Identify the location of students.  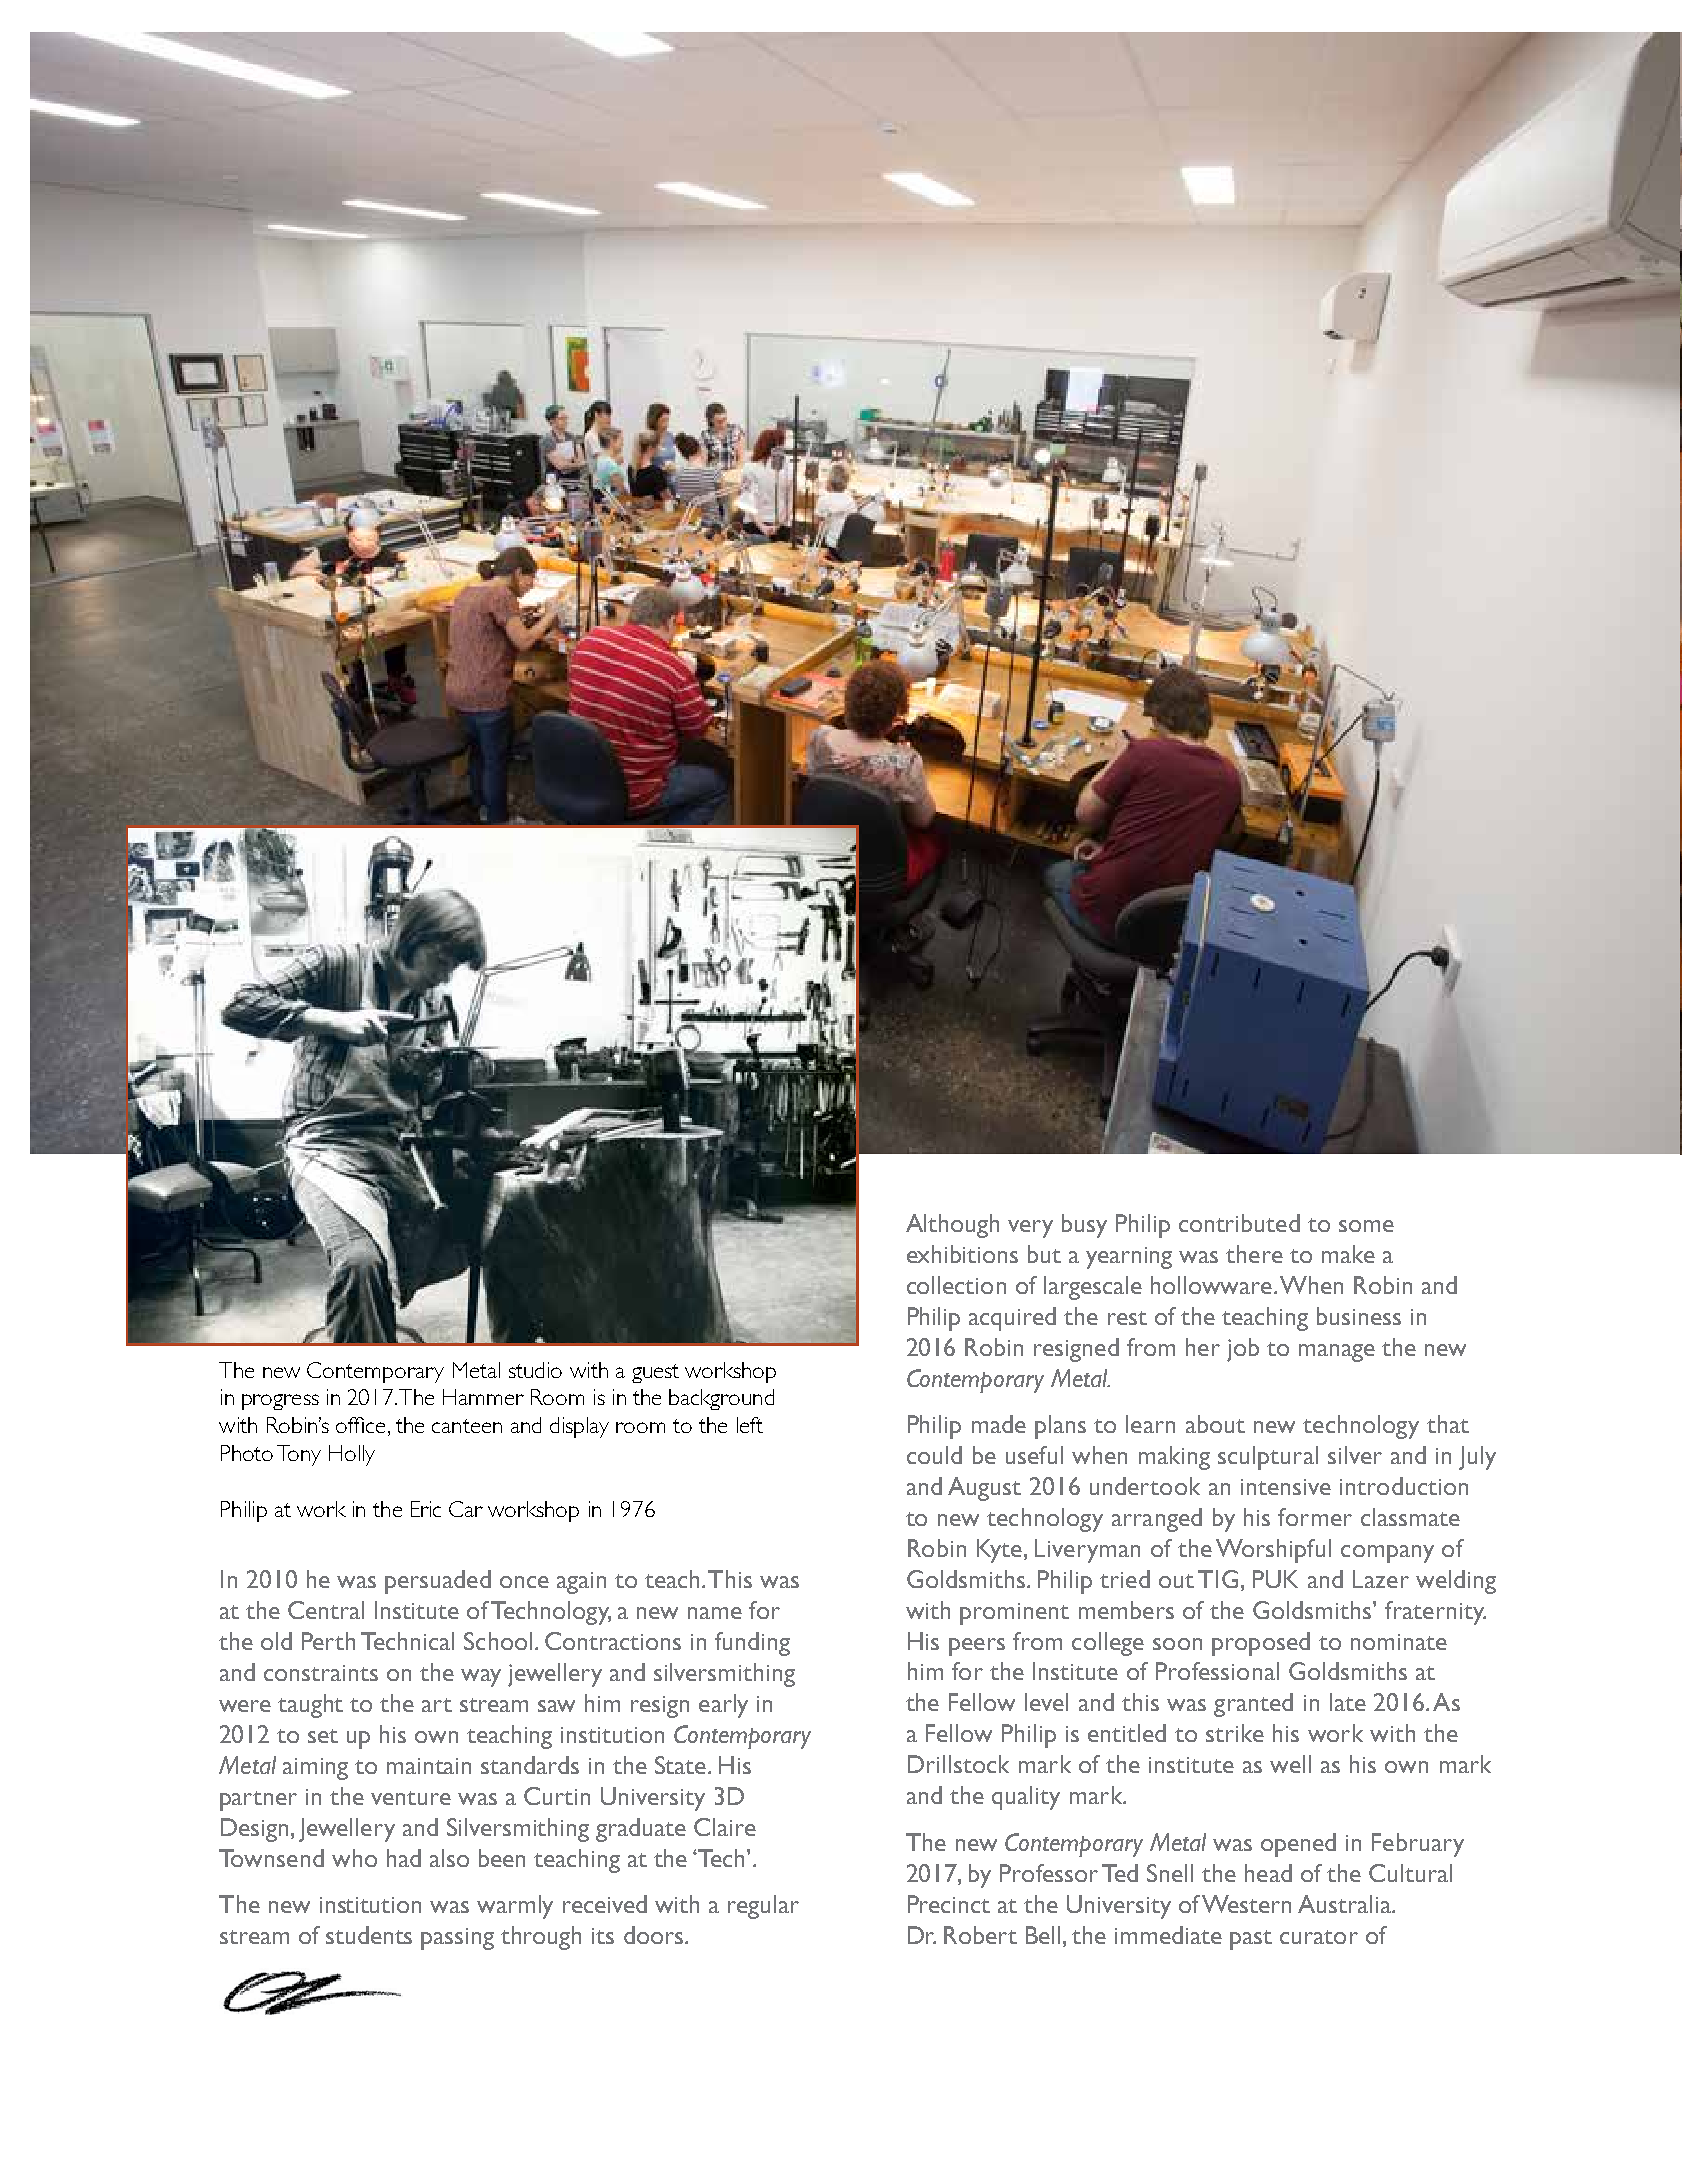
(369, 1935).
